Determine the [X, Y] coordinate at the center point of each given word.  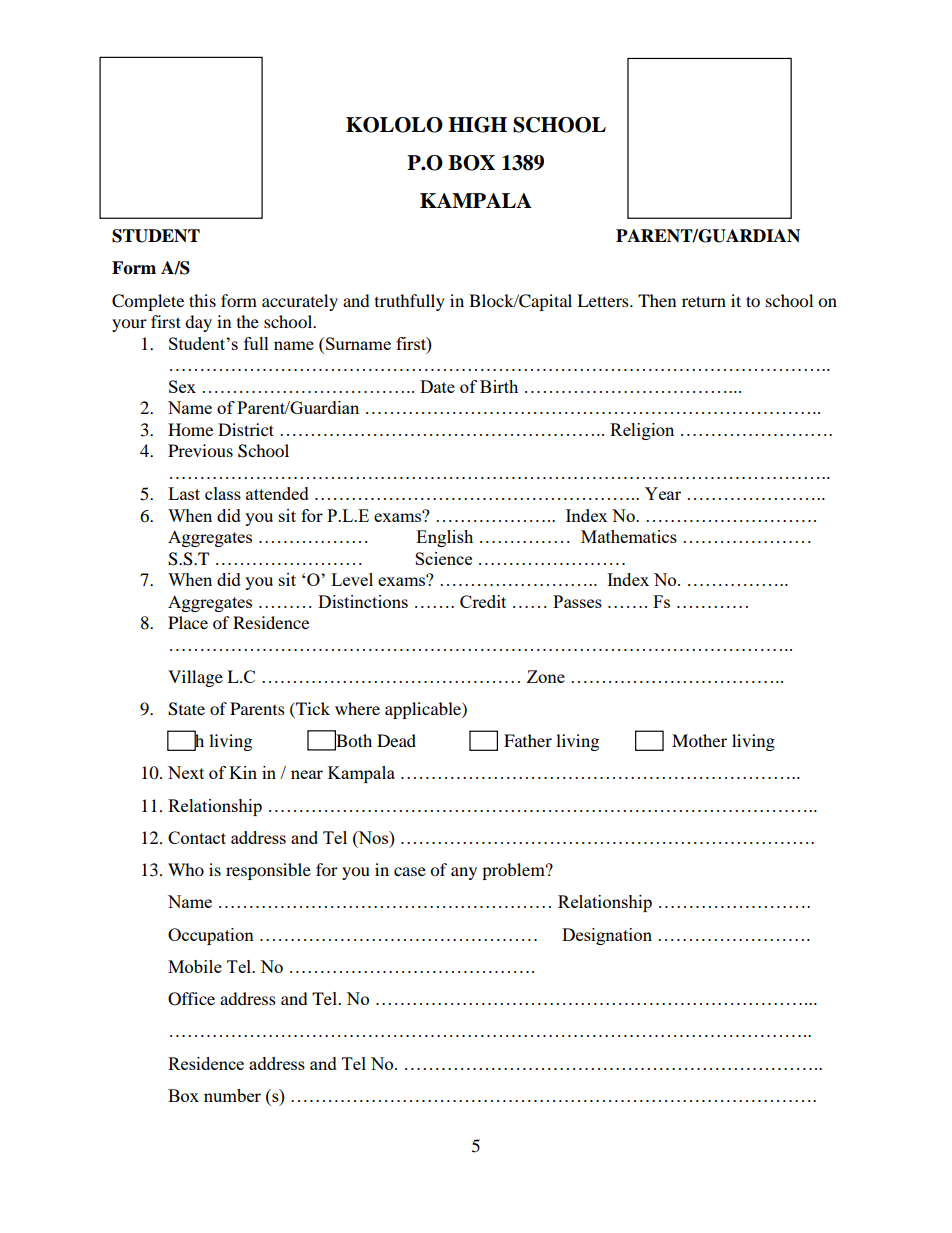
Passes [577, 601]
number [232, 1095]
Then [657, 300]
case [410, 871]
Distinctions [363, 601]
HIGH [477, 125]
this [202, 300]
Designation [607, 936]
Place [188, 622]
